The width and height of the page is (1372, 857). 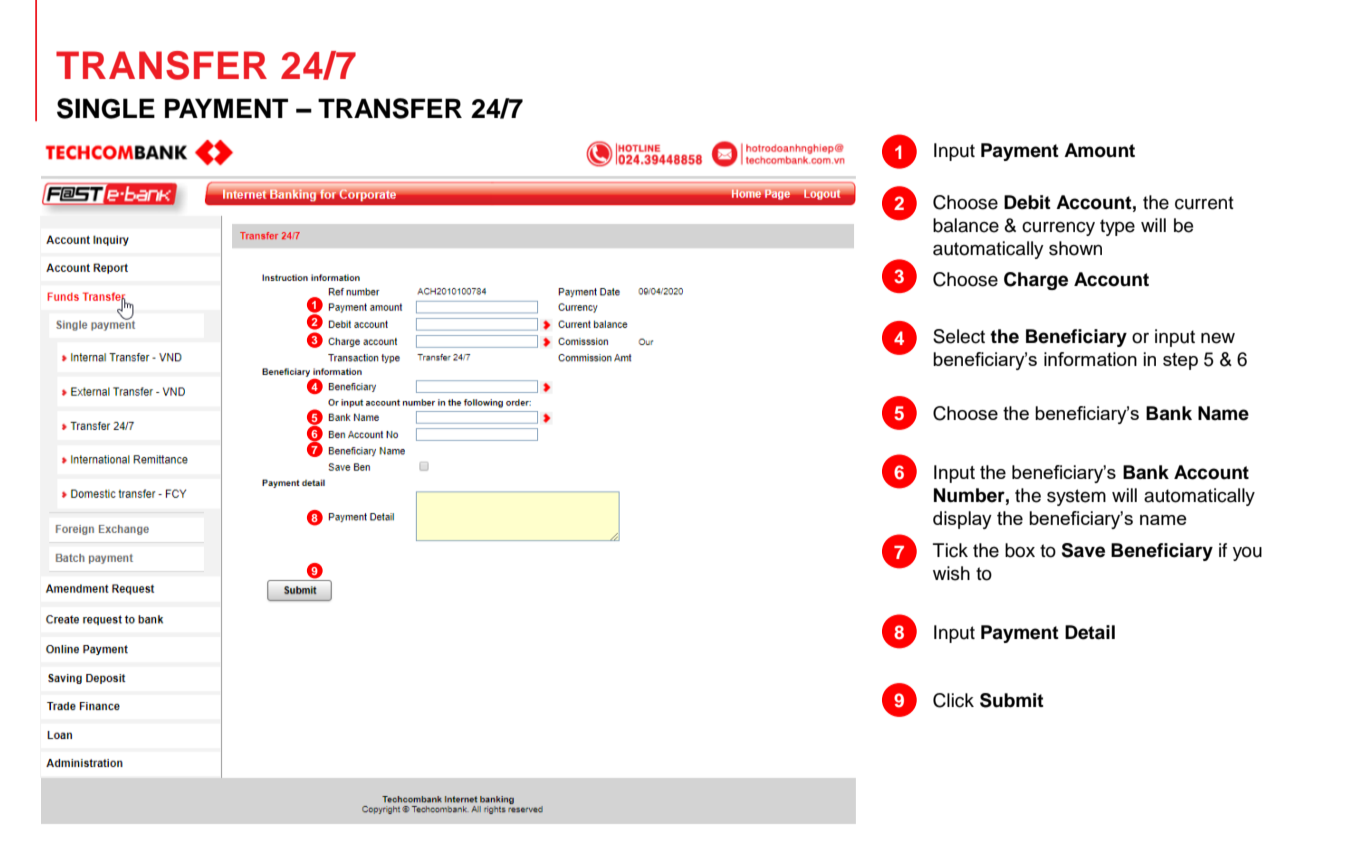 What do you see at coordinates (959, 336) in the page?
I see `Select` at bounding box center [959, 336].
